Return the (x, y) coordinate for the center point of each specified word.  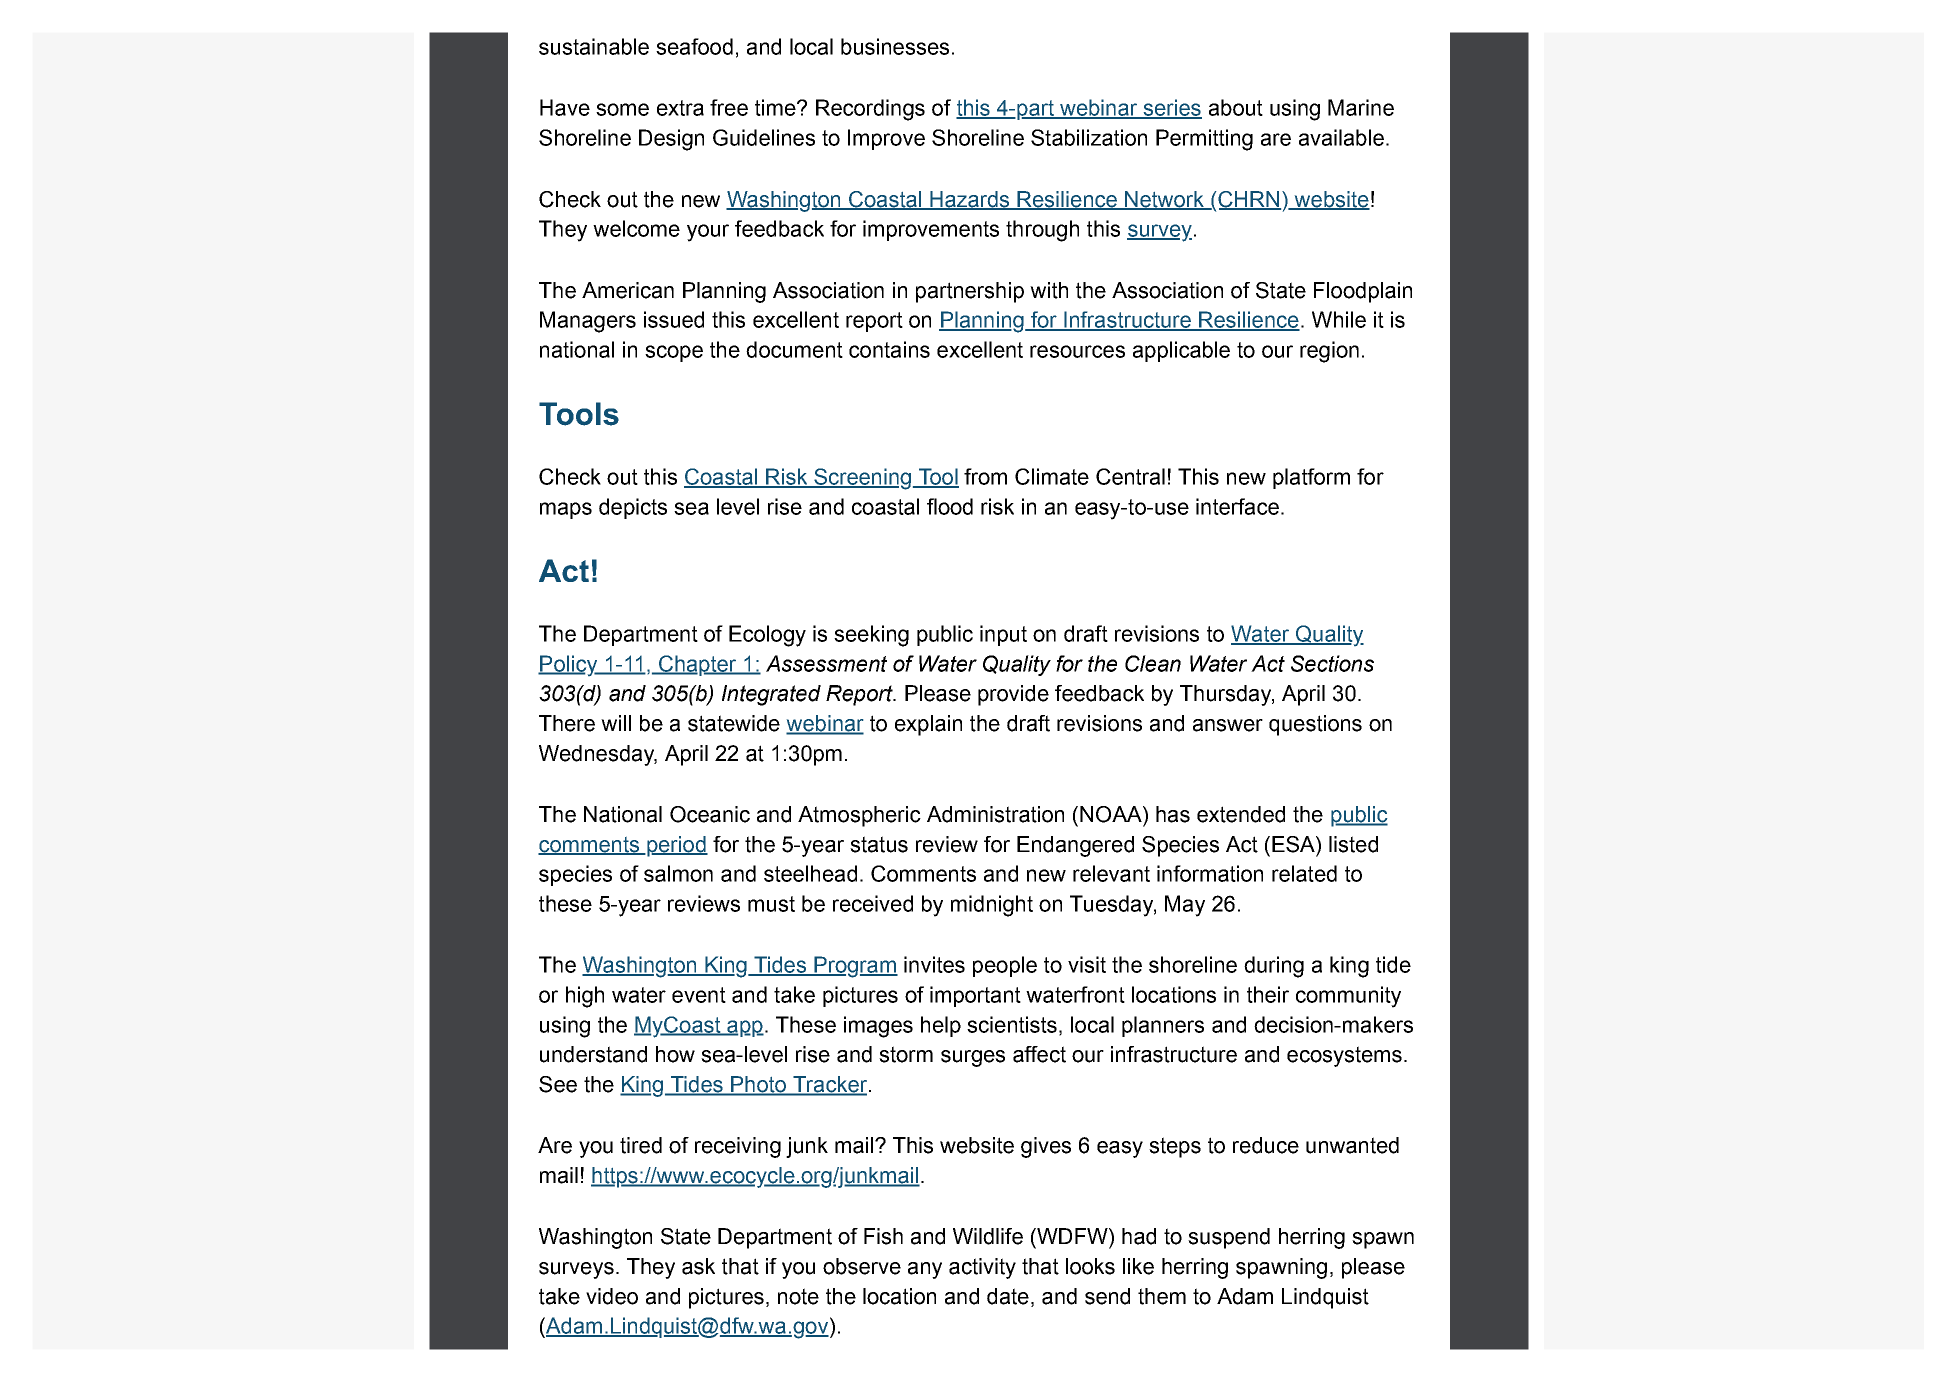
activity (982, 1268)
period (676, 846)
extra (680, 108)
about (1236, 107)
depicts (633, 508)
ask (698, 1266)
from (985, 476)
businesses (895, 46)
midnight (992, 906)
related (1304, 873)
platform (1311, 478)
